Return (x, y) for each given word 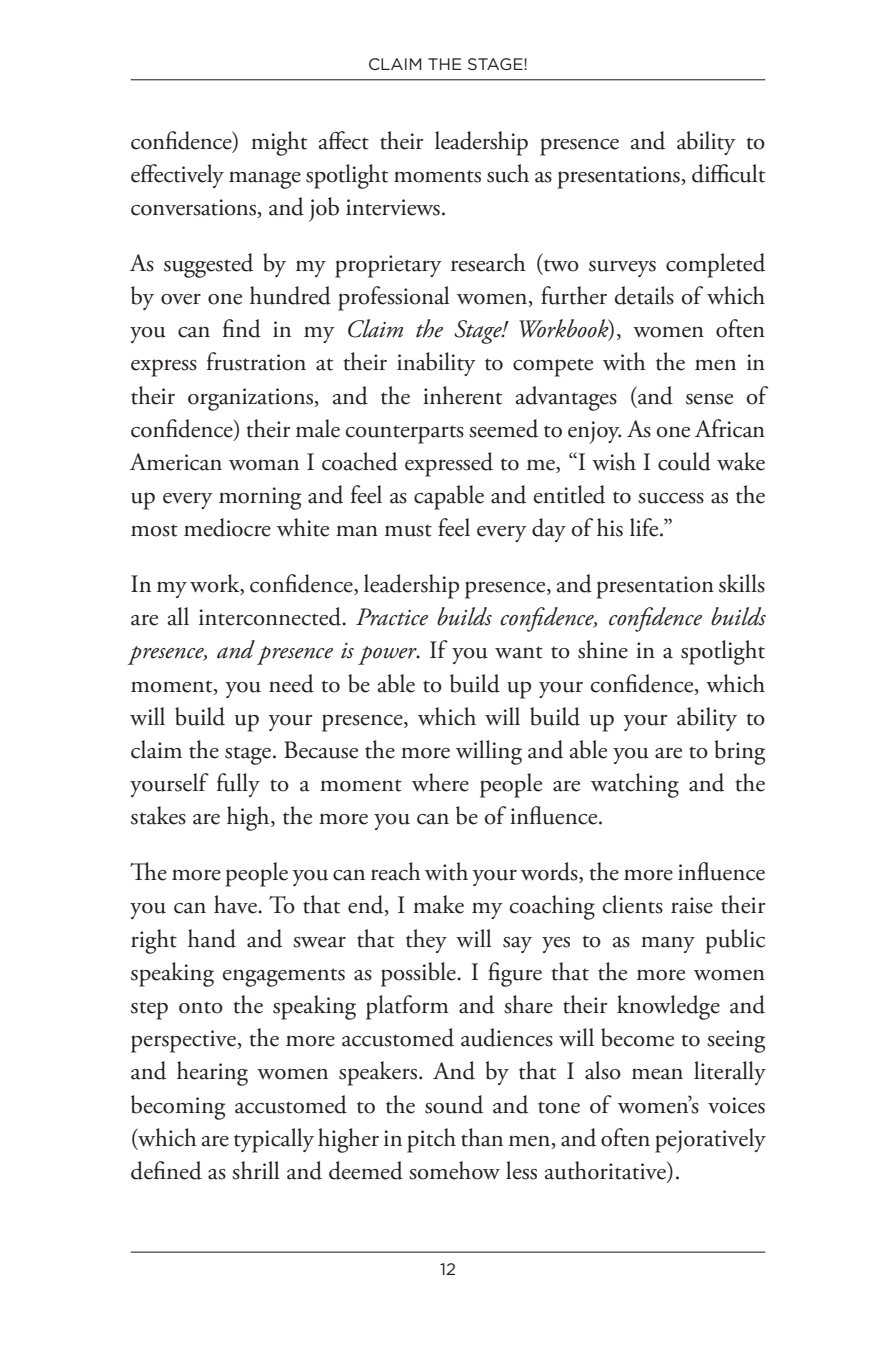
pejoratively (710, 1140)
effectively (177, 176)
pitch (431, 1140)
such (508, 173)
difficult (728, 173)
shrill (255, 1170)
